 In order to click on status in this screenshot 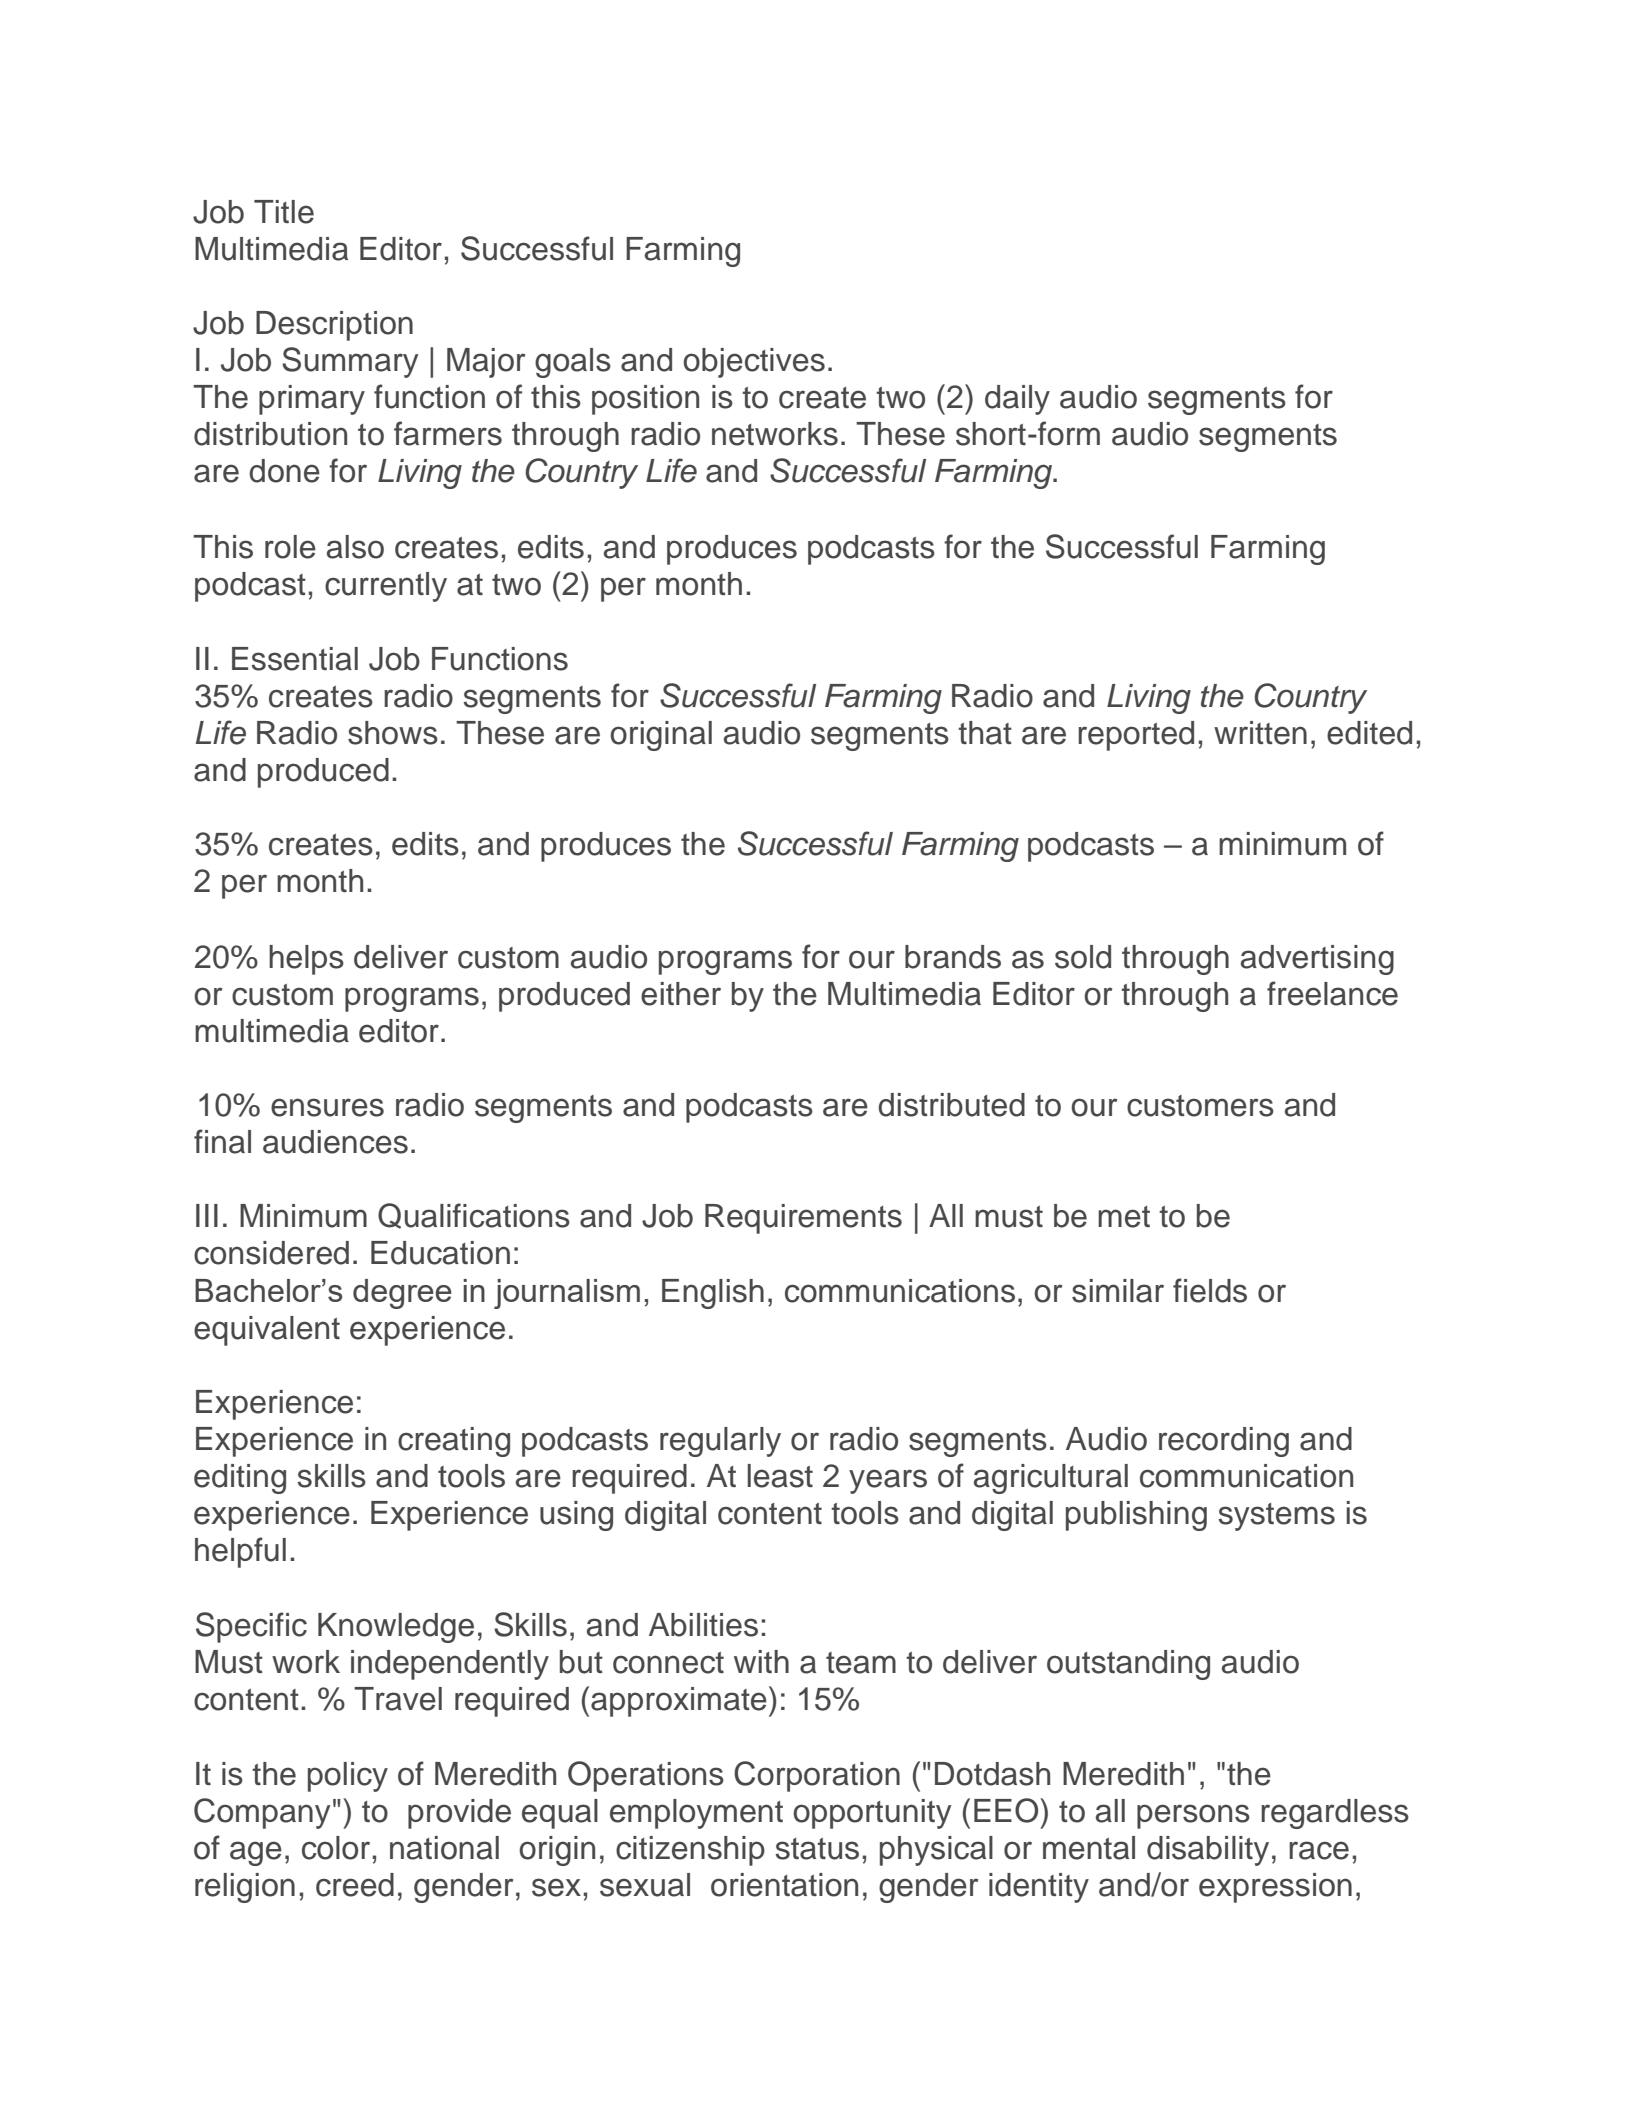, I will do `click(817, 1849)`.
